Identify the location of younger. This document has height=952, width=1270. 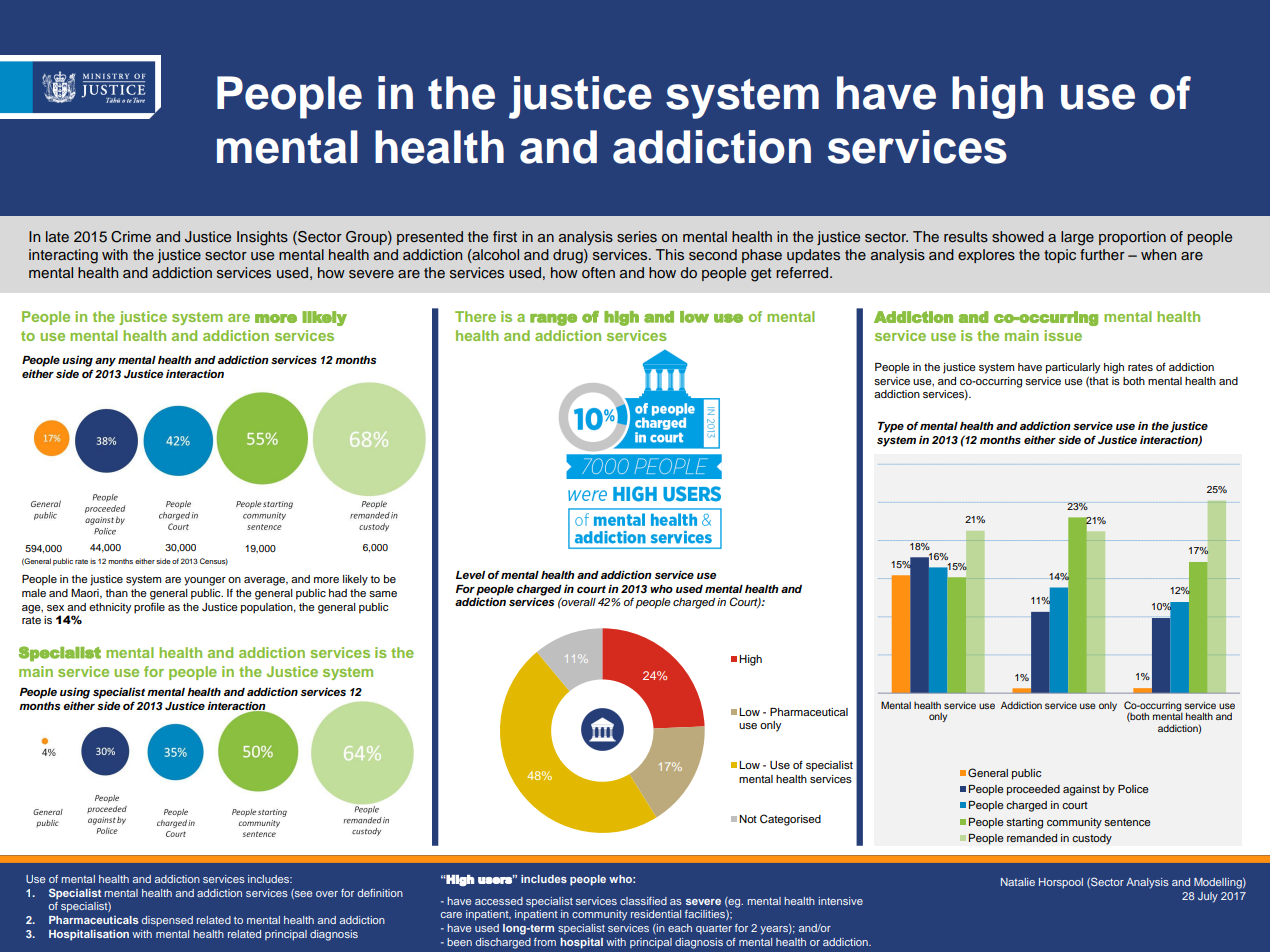
(205, 581).
